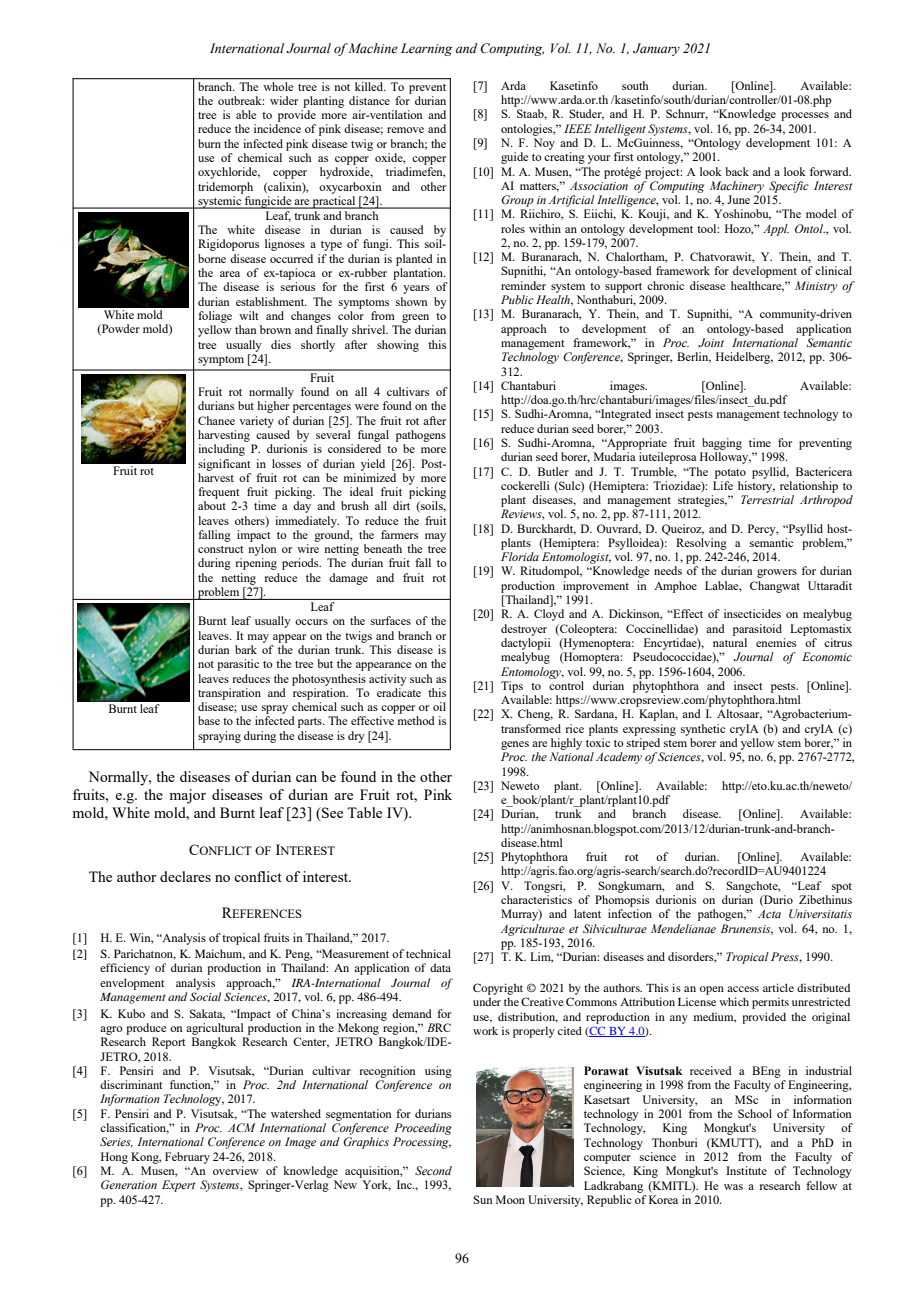 The image size is (924, 1307). Describe the element at coordinates (212, 505) in the image. I see `about` at that location.
